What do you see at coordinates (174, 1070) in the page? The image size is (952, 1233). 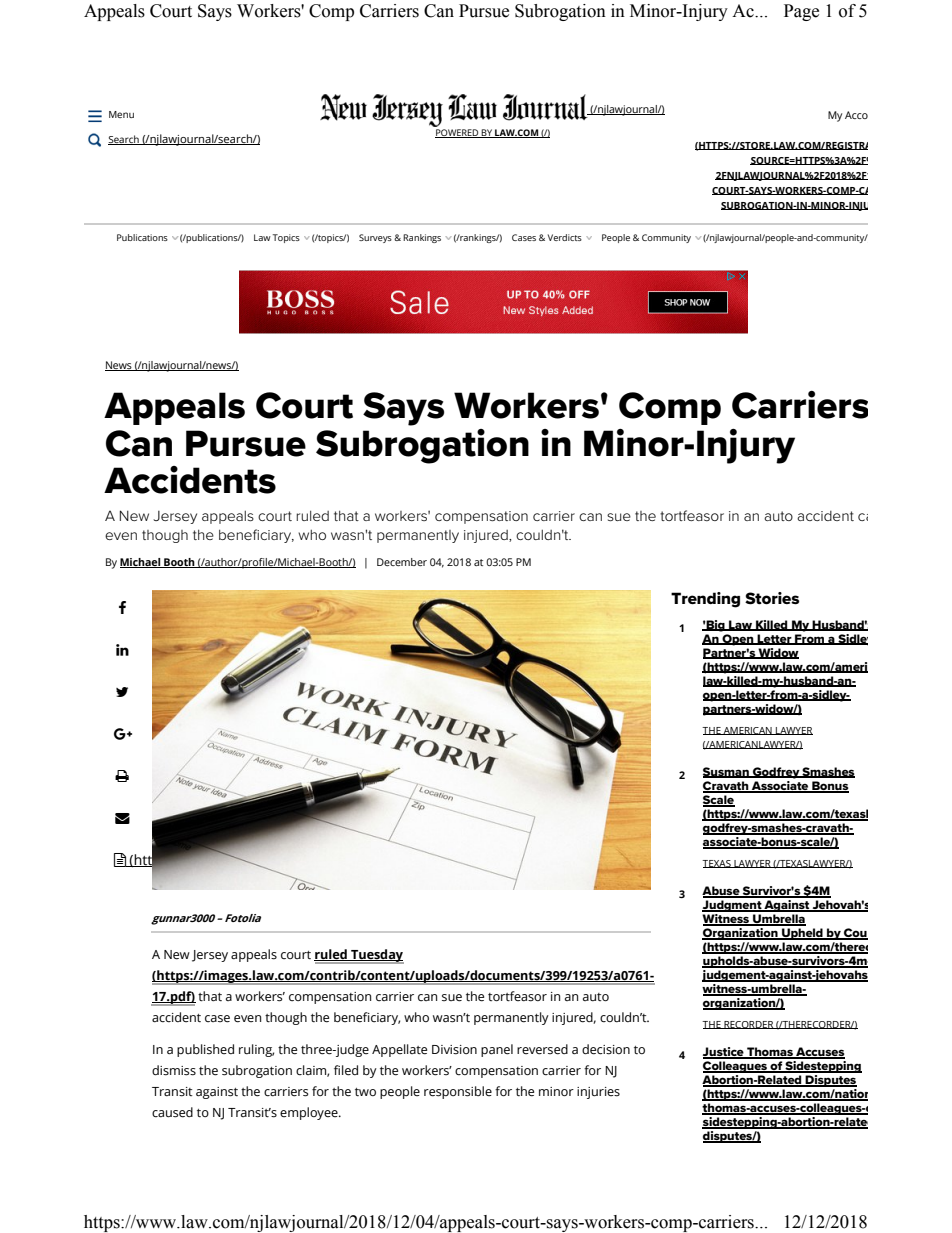 I see `dismiss` at bounding box center [174, 1070].
